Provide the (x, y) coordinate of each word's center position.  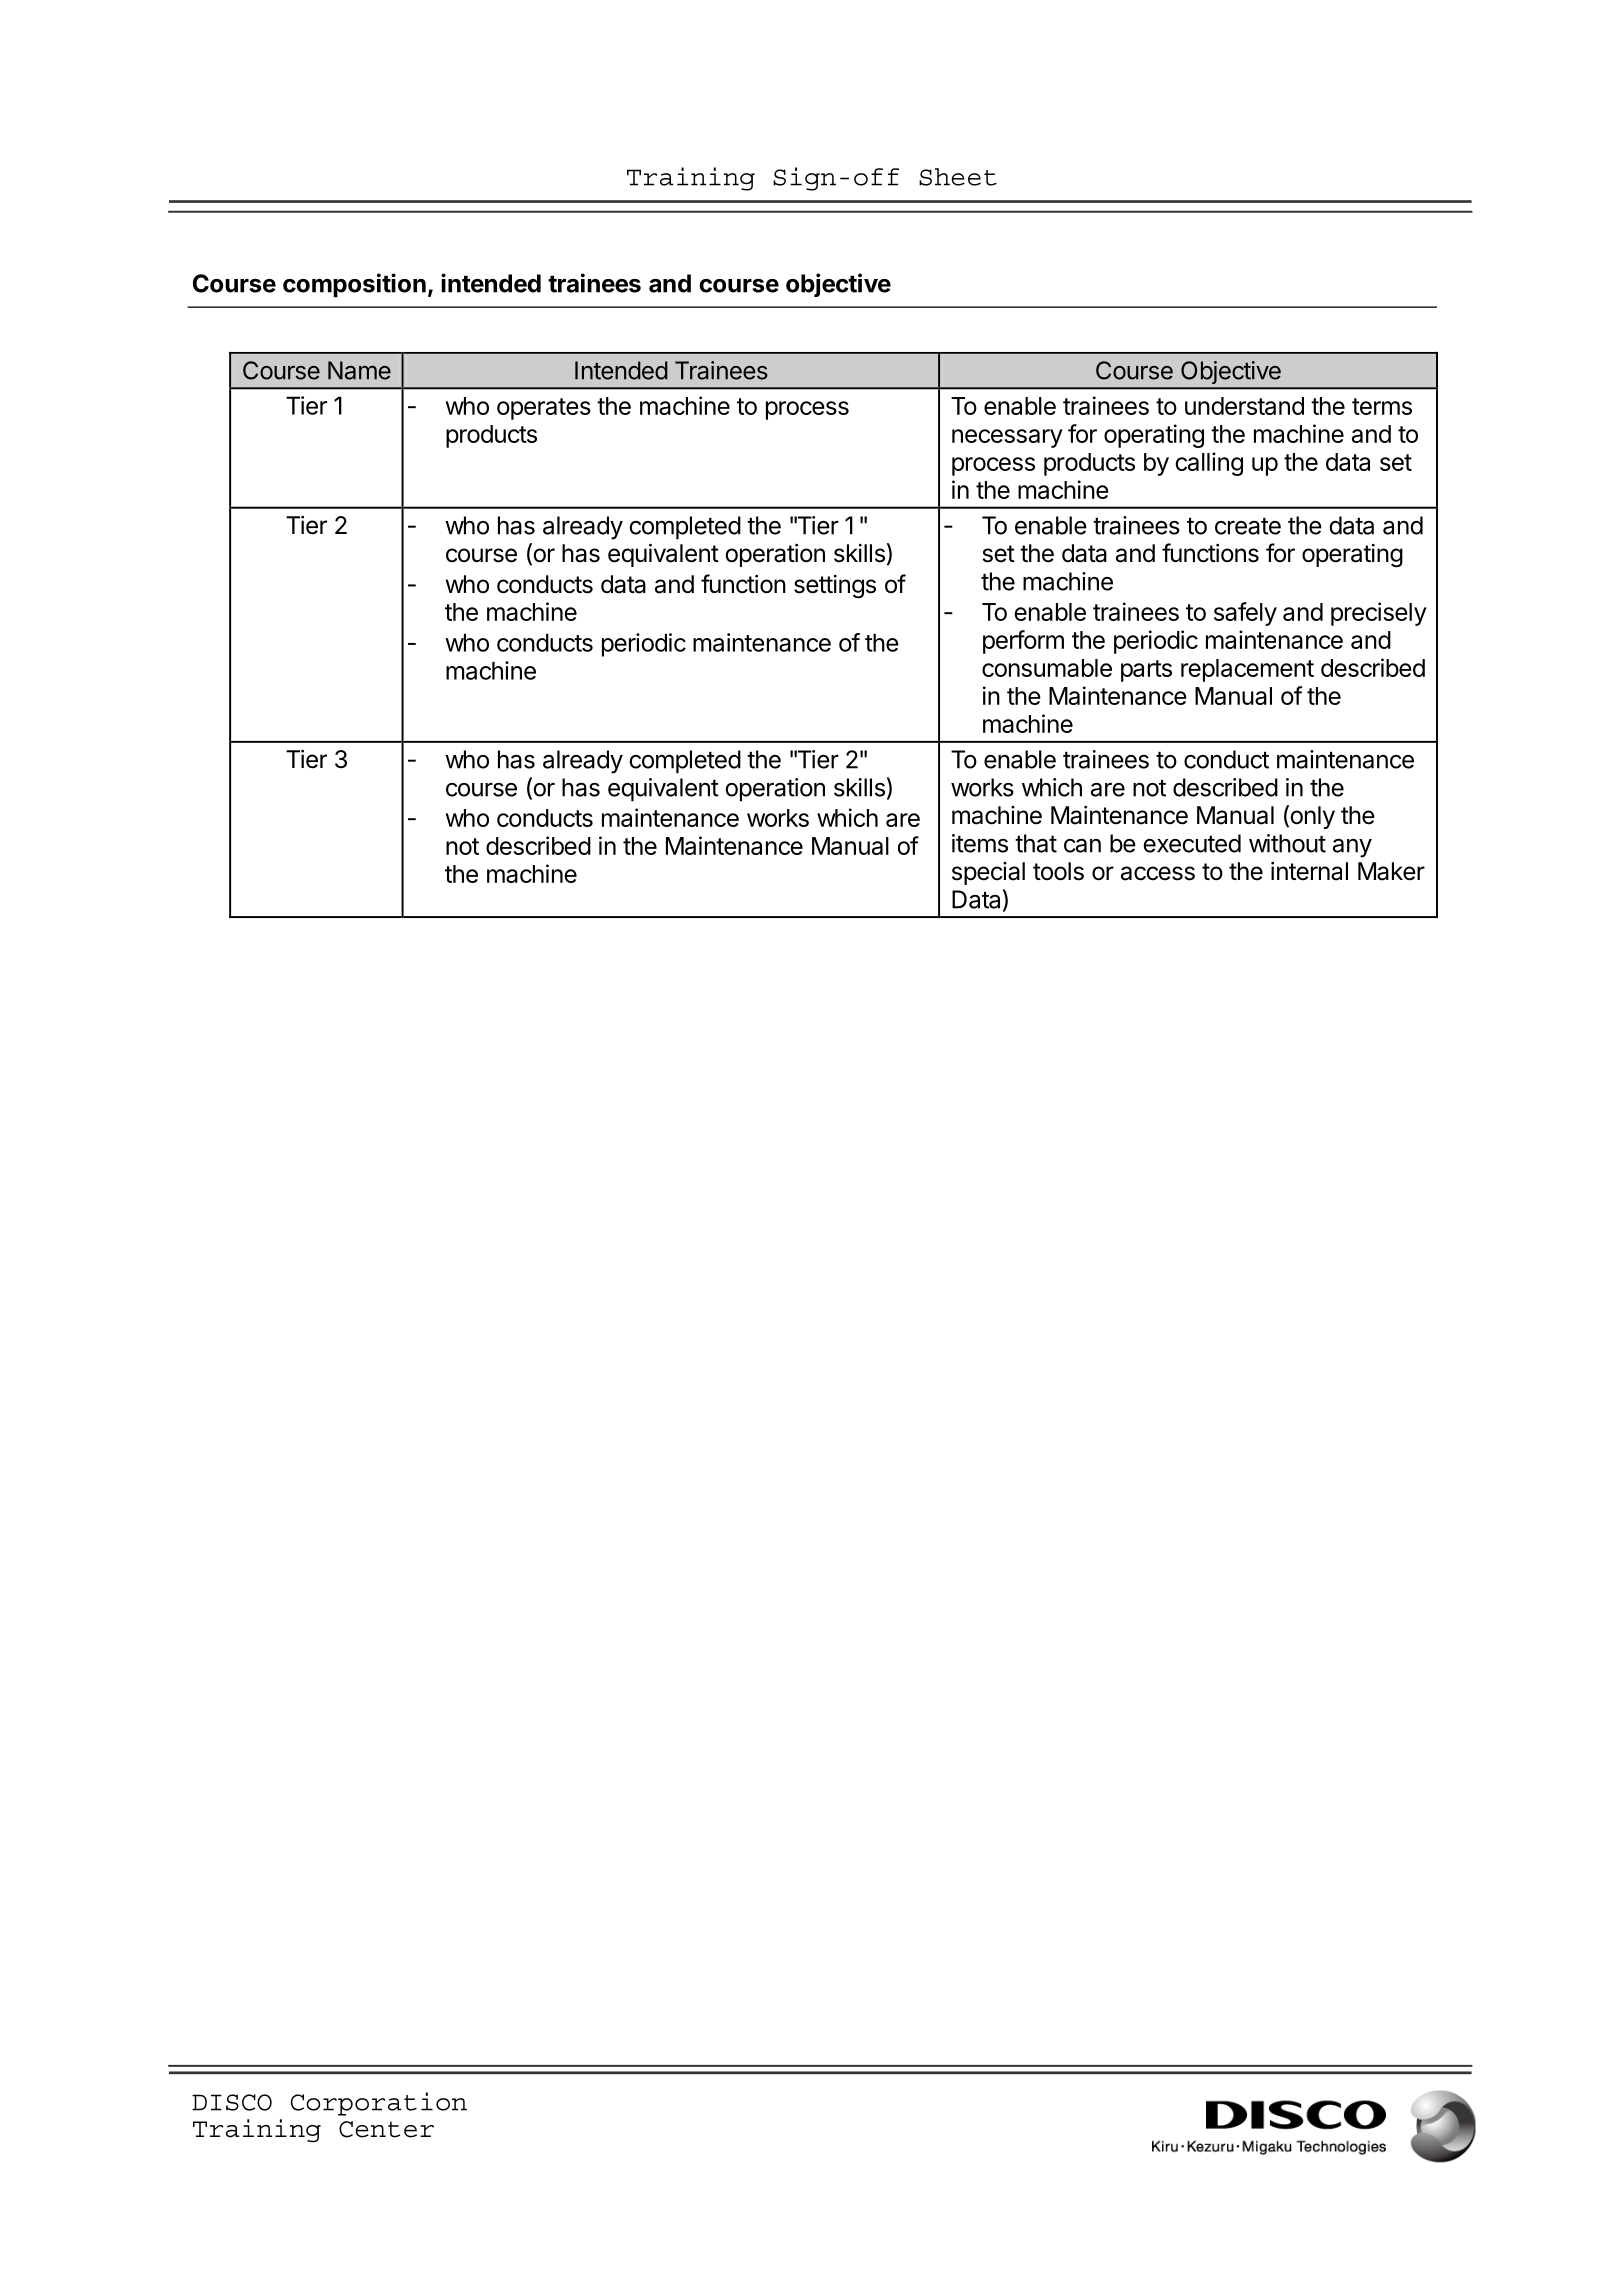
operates (544, 409)
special (988, 873)
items (980, 843)
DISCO (232, 2102)
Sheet (958, 177)
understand (1244, 406)
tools (1058, 871)
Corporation (379, 2104)
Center (386, 2129)
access (1158, 873)
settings (835, 587)
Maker (1391, 871)
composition (354, 285)
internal (1309, 871)
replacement (1247, 670)
